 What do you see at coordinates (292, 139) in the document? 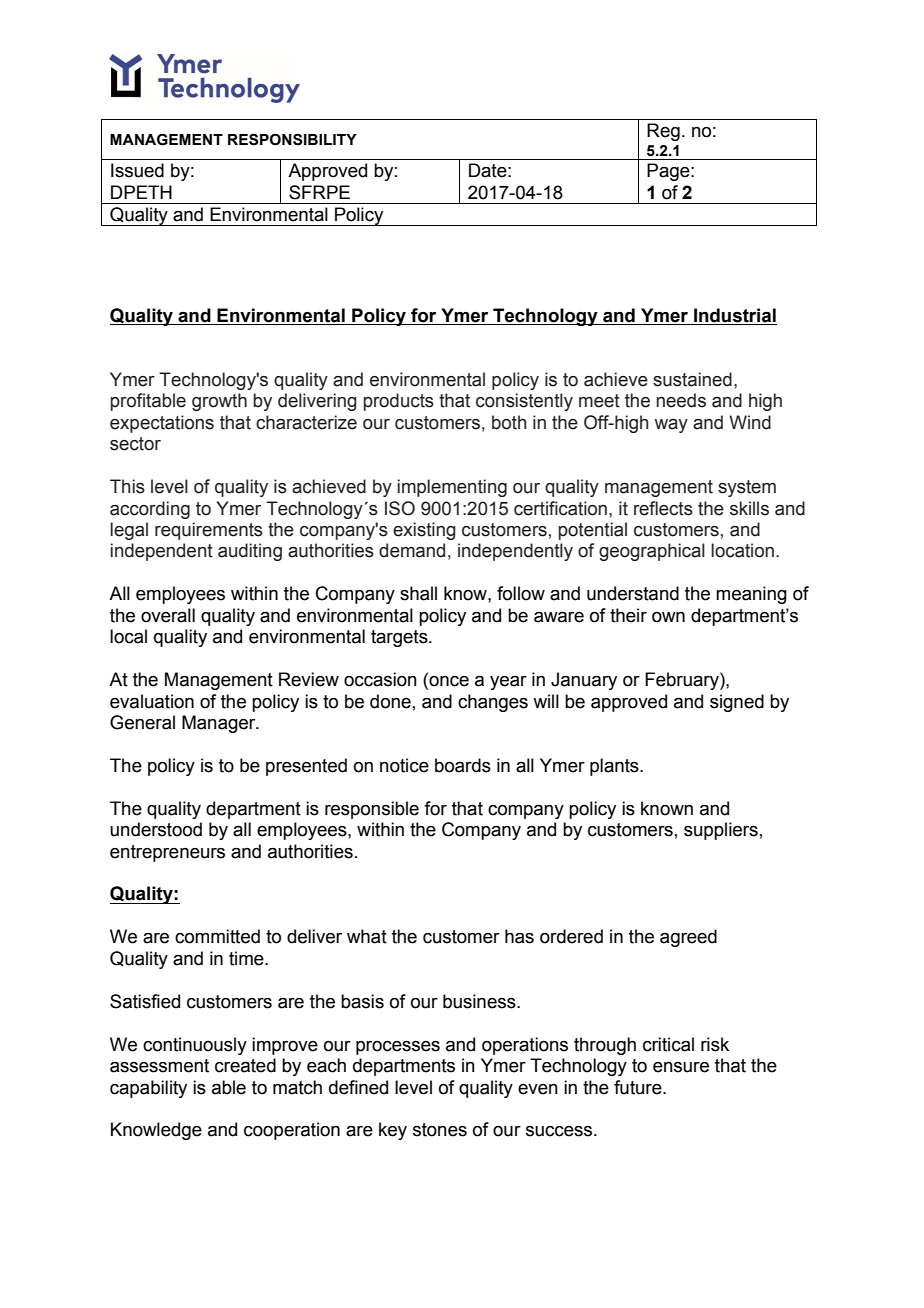
I see `RESPONSIBILITY` at bounding box center [292, 139].
